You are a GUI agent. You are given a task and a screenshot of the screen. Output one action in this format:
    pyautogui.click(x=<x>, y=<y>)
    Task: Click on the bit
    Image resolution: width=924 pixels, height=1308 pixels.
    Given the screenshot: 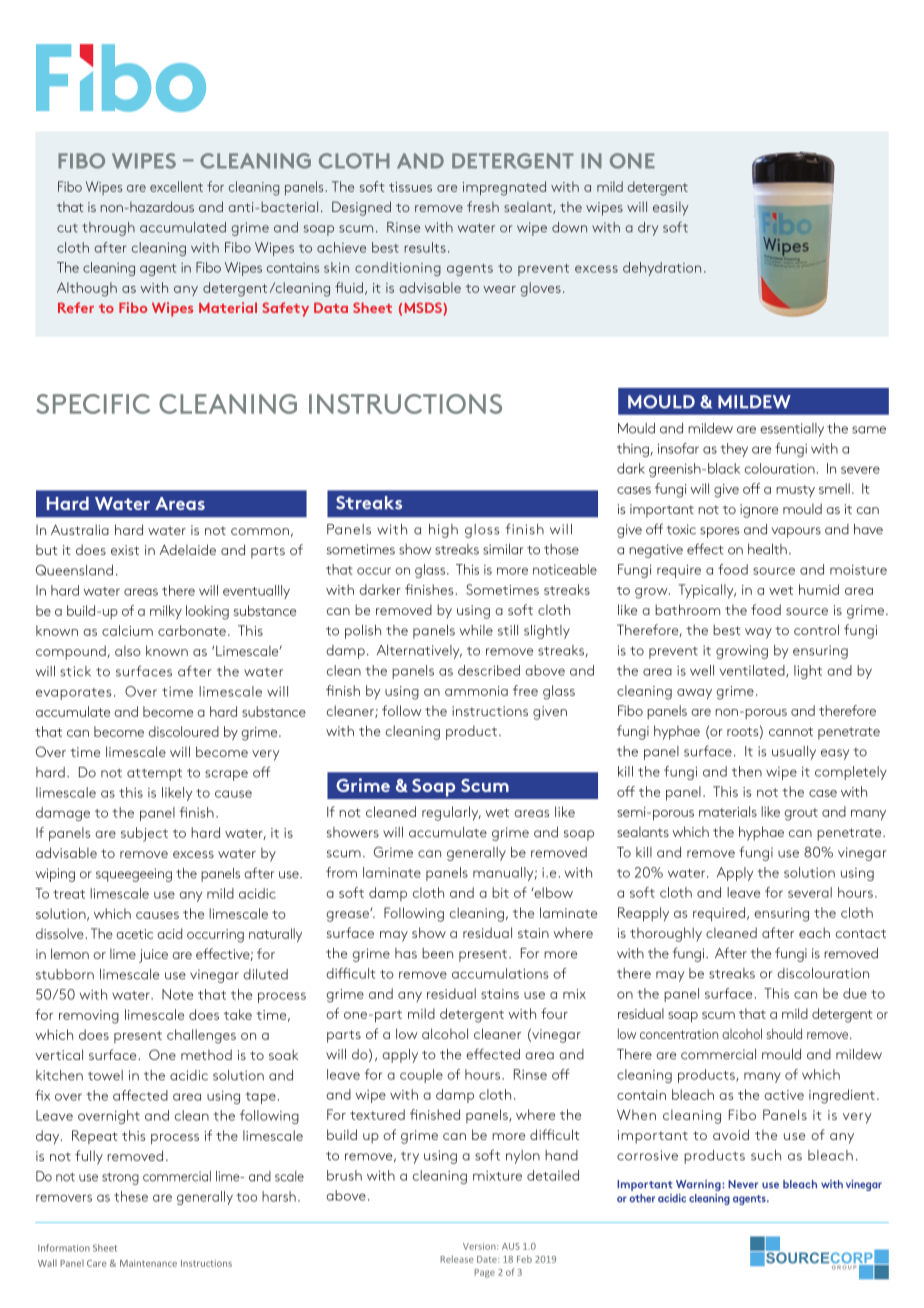 What is the action you would take?
    pyautogui.click(x=500, y=892)
